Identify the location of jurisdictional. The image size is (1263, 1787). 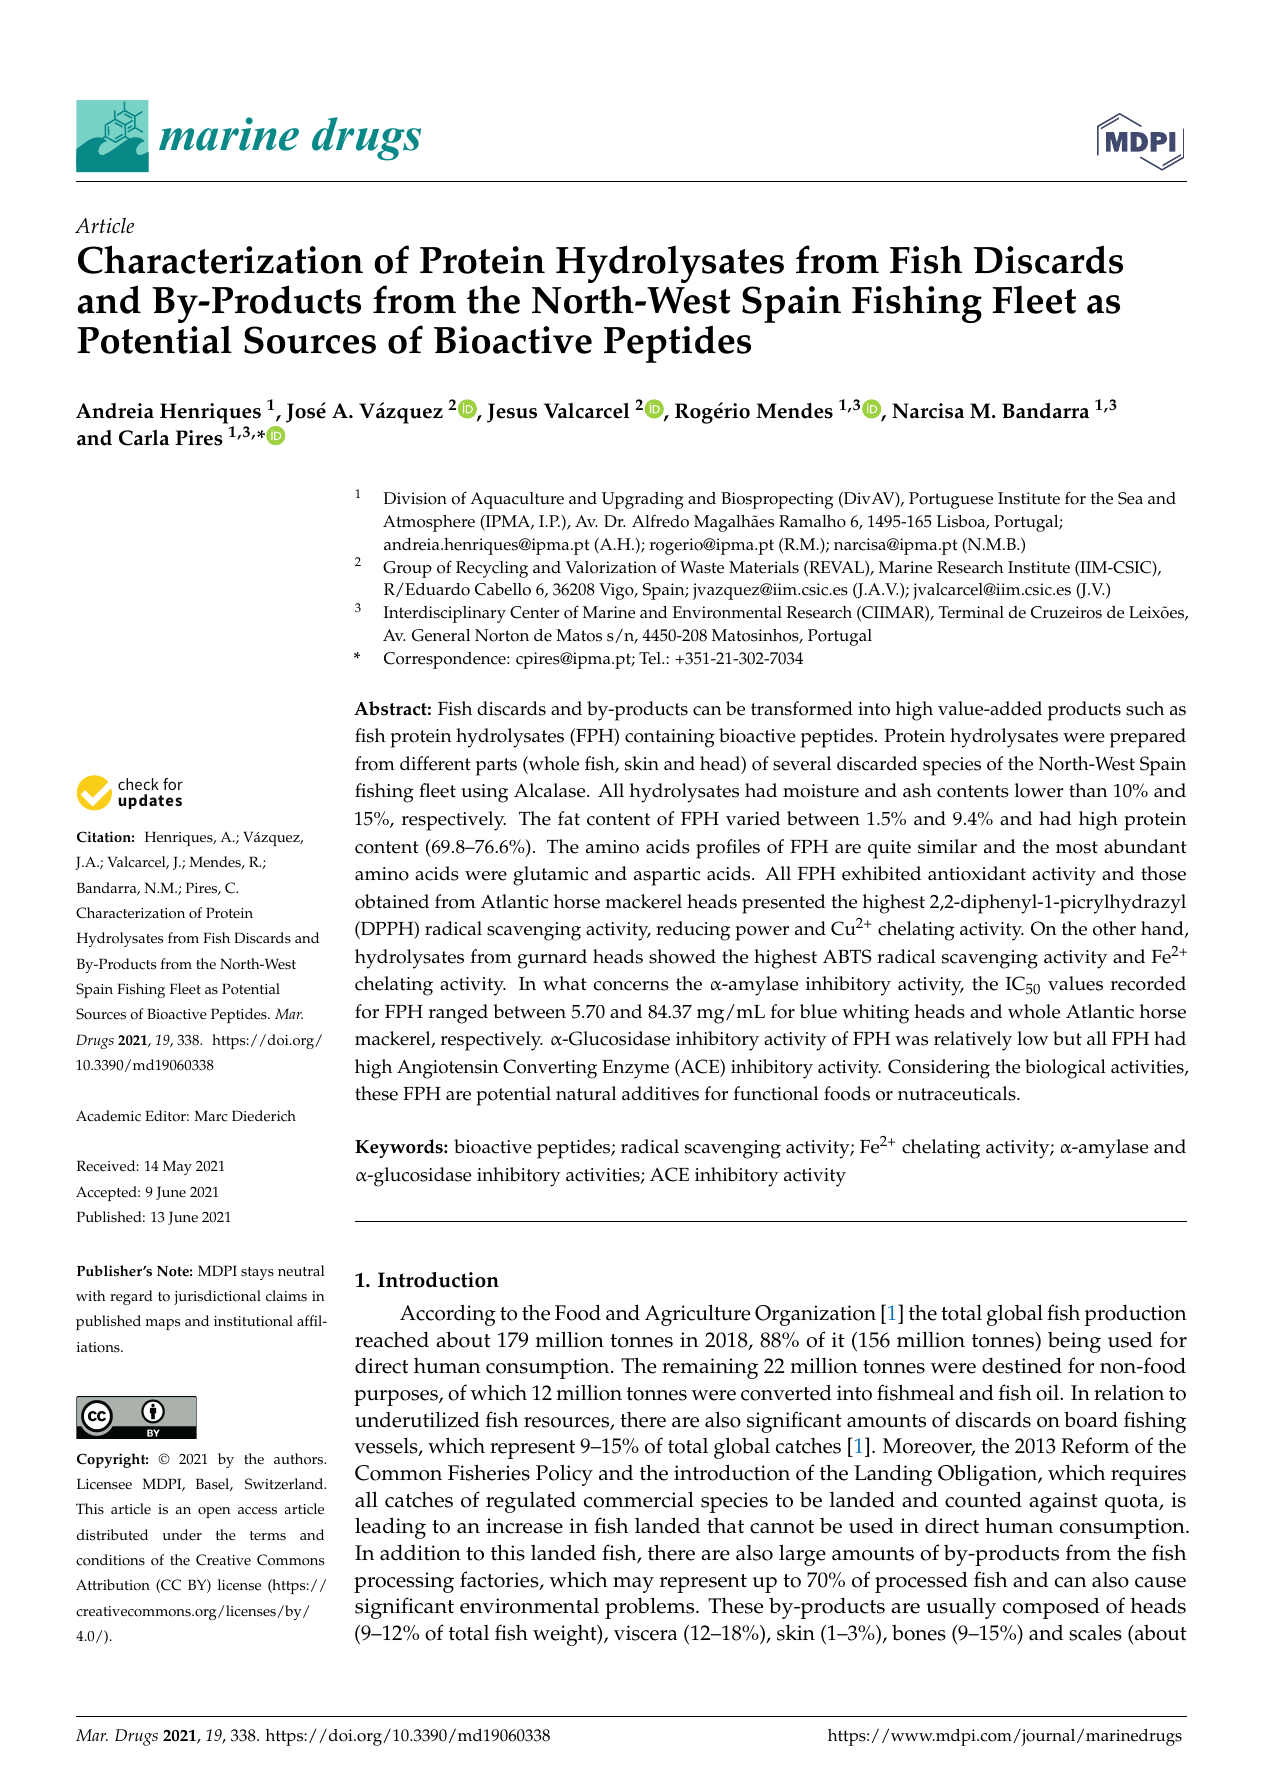
(217, 1297).
